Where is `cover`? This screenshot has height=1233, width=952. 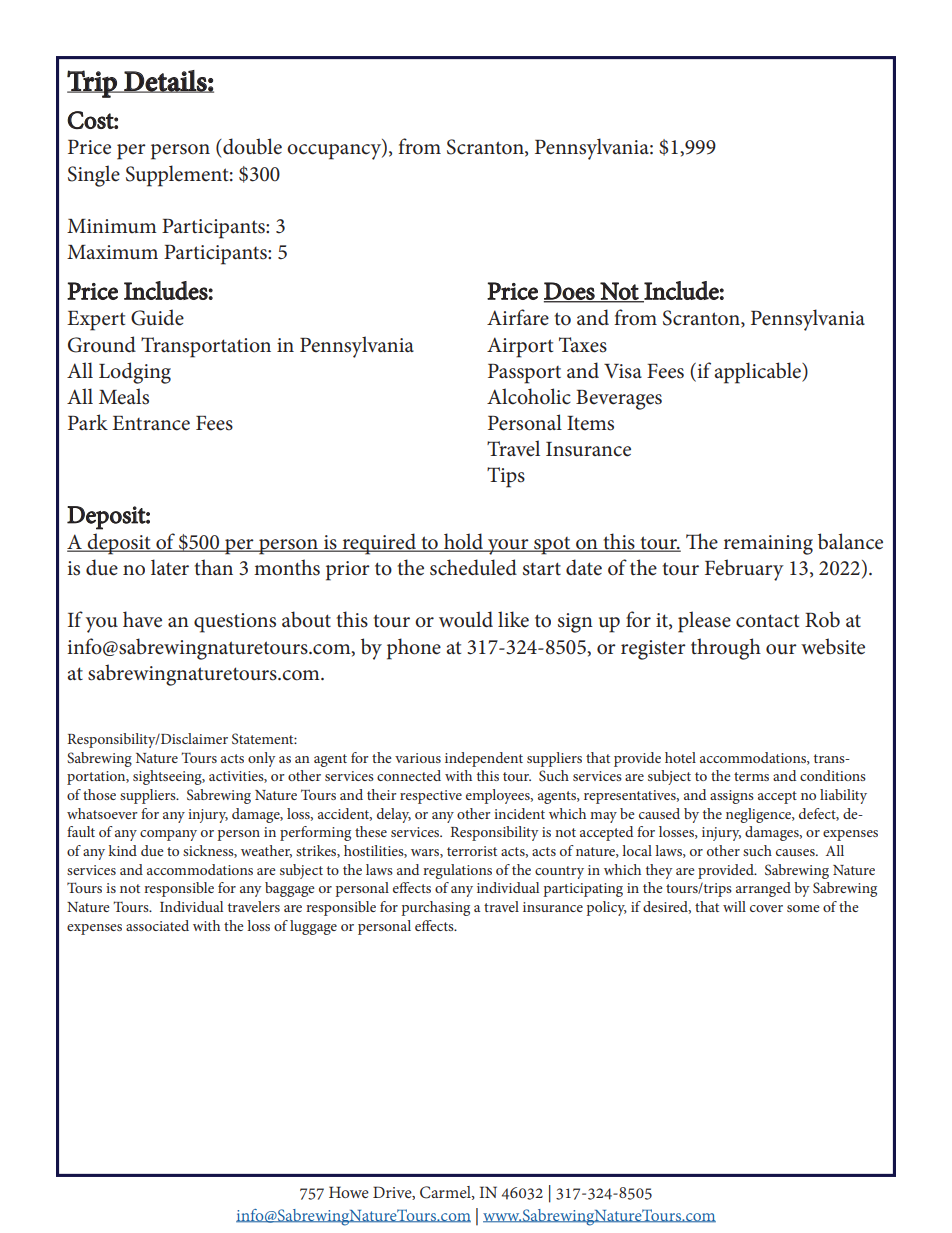 cover is located at coordinates (766, 908).
